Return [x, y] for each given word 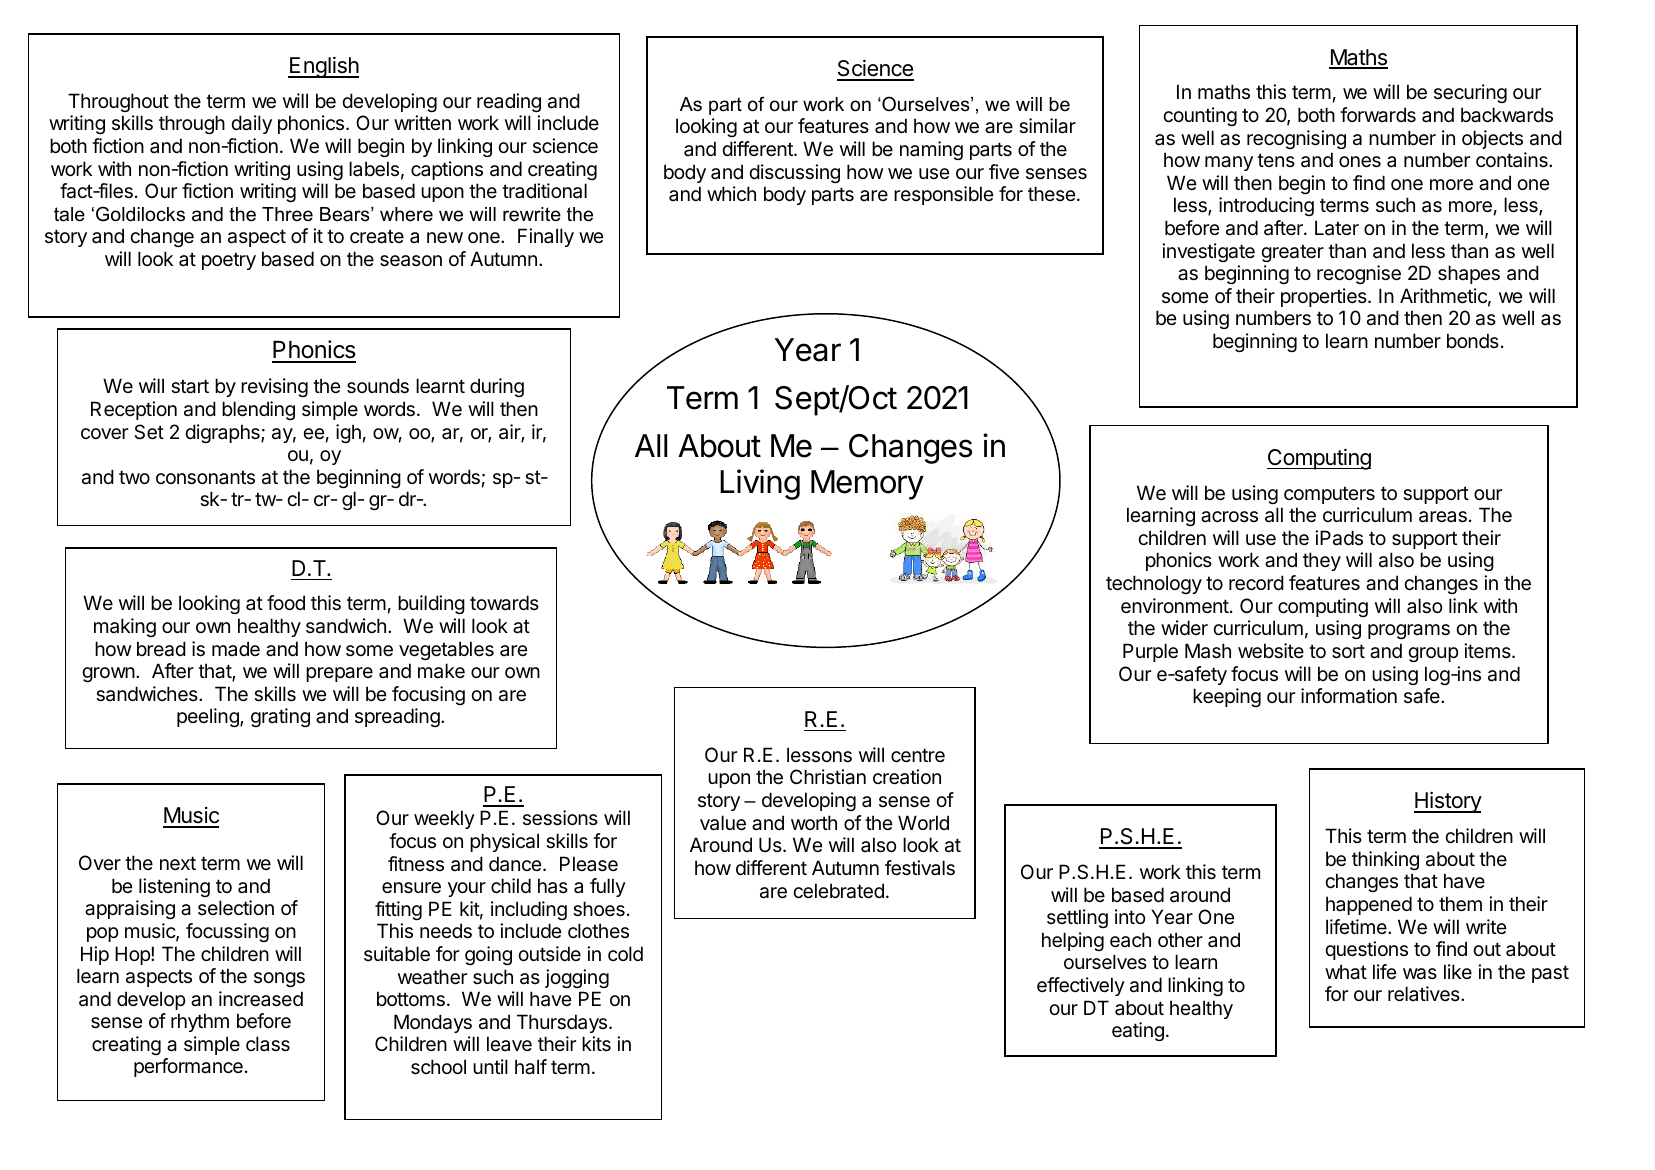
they [1322, 561]
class [268, 1044]
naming [931, 150]
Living [760, 484]
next [178, 863]
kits [596, 1044]
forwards [1378, 115]
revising [274, 387]
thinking [1385, 860]
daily [251, 124]
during [497, 387]
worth [814, 822]
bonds [1473, 340]
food [286, 602]
